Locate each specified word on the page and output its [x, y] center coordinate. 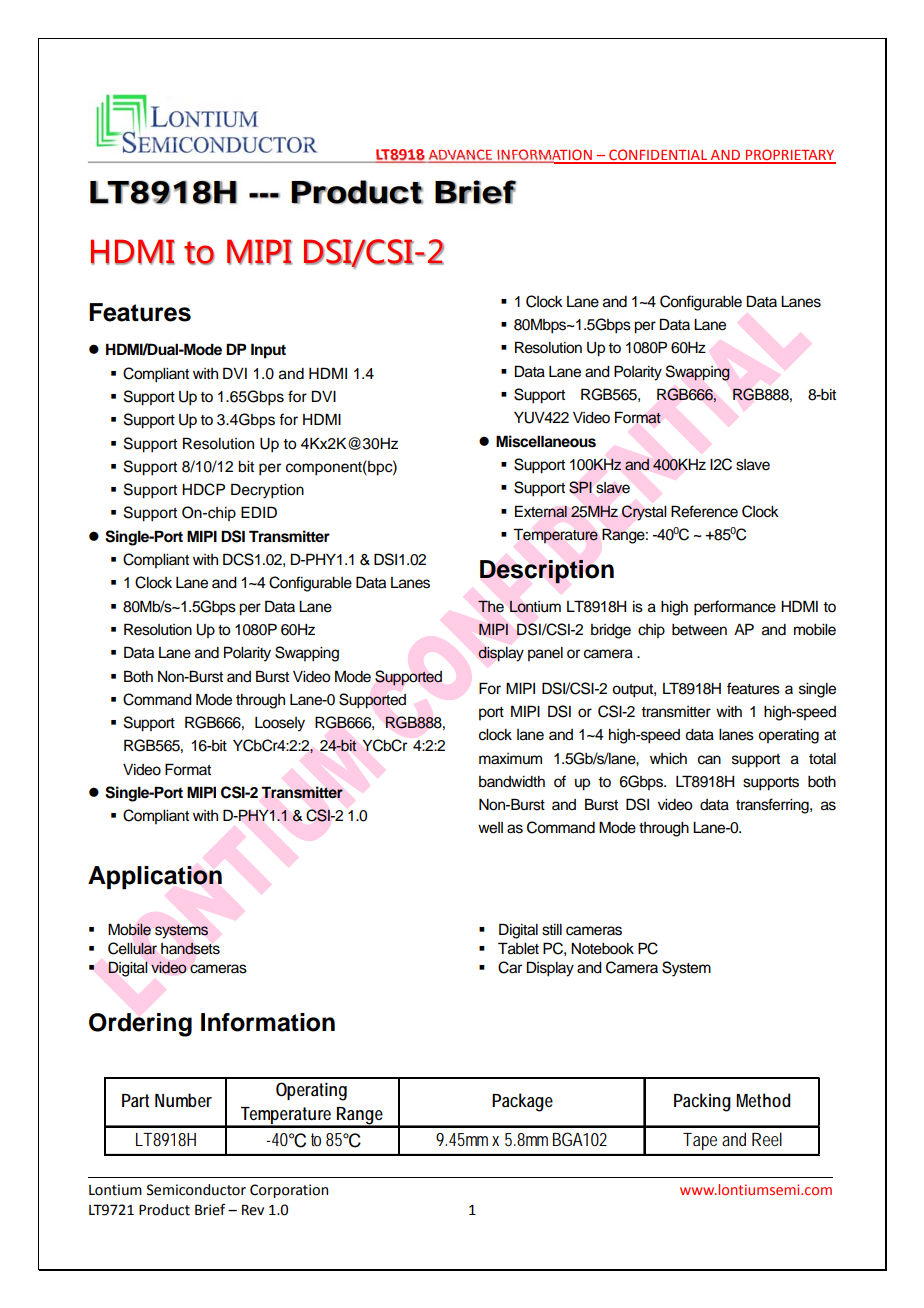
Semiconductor [196, 1190]
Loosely [280, 724]
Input [268, 351]
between [699, 630]
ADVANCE [460, 156]
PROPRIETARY [790, 156]
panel [545, 654]
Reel [767, 1139]
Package [522, 1102]
